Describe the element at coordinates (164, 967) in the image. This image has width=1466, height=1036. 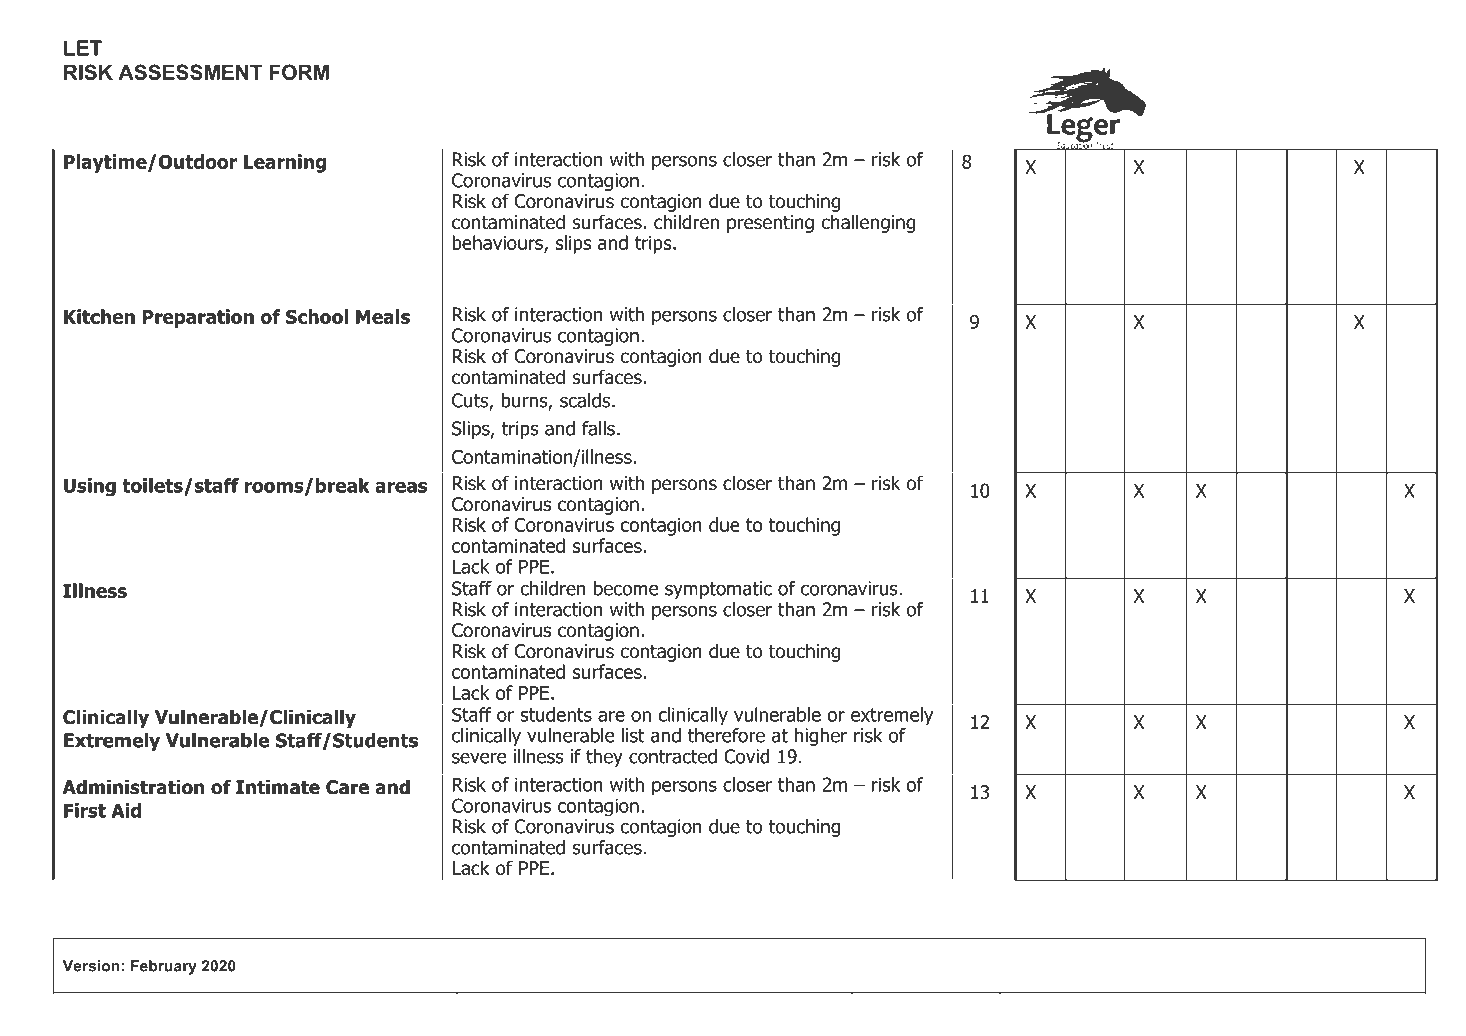
I see `February` at that location.
